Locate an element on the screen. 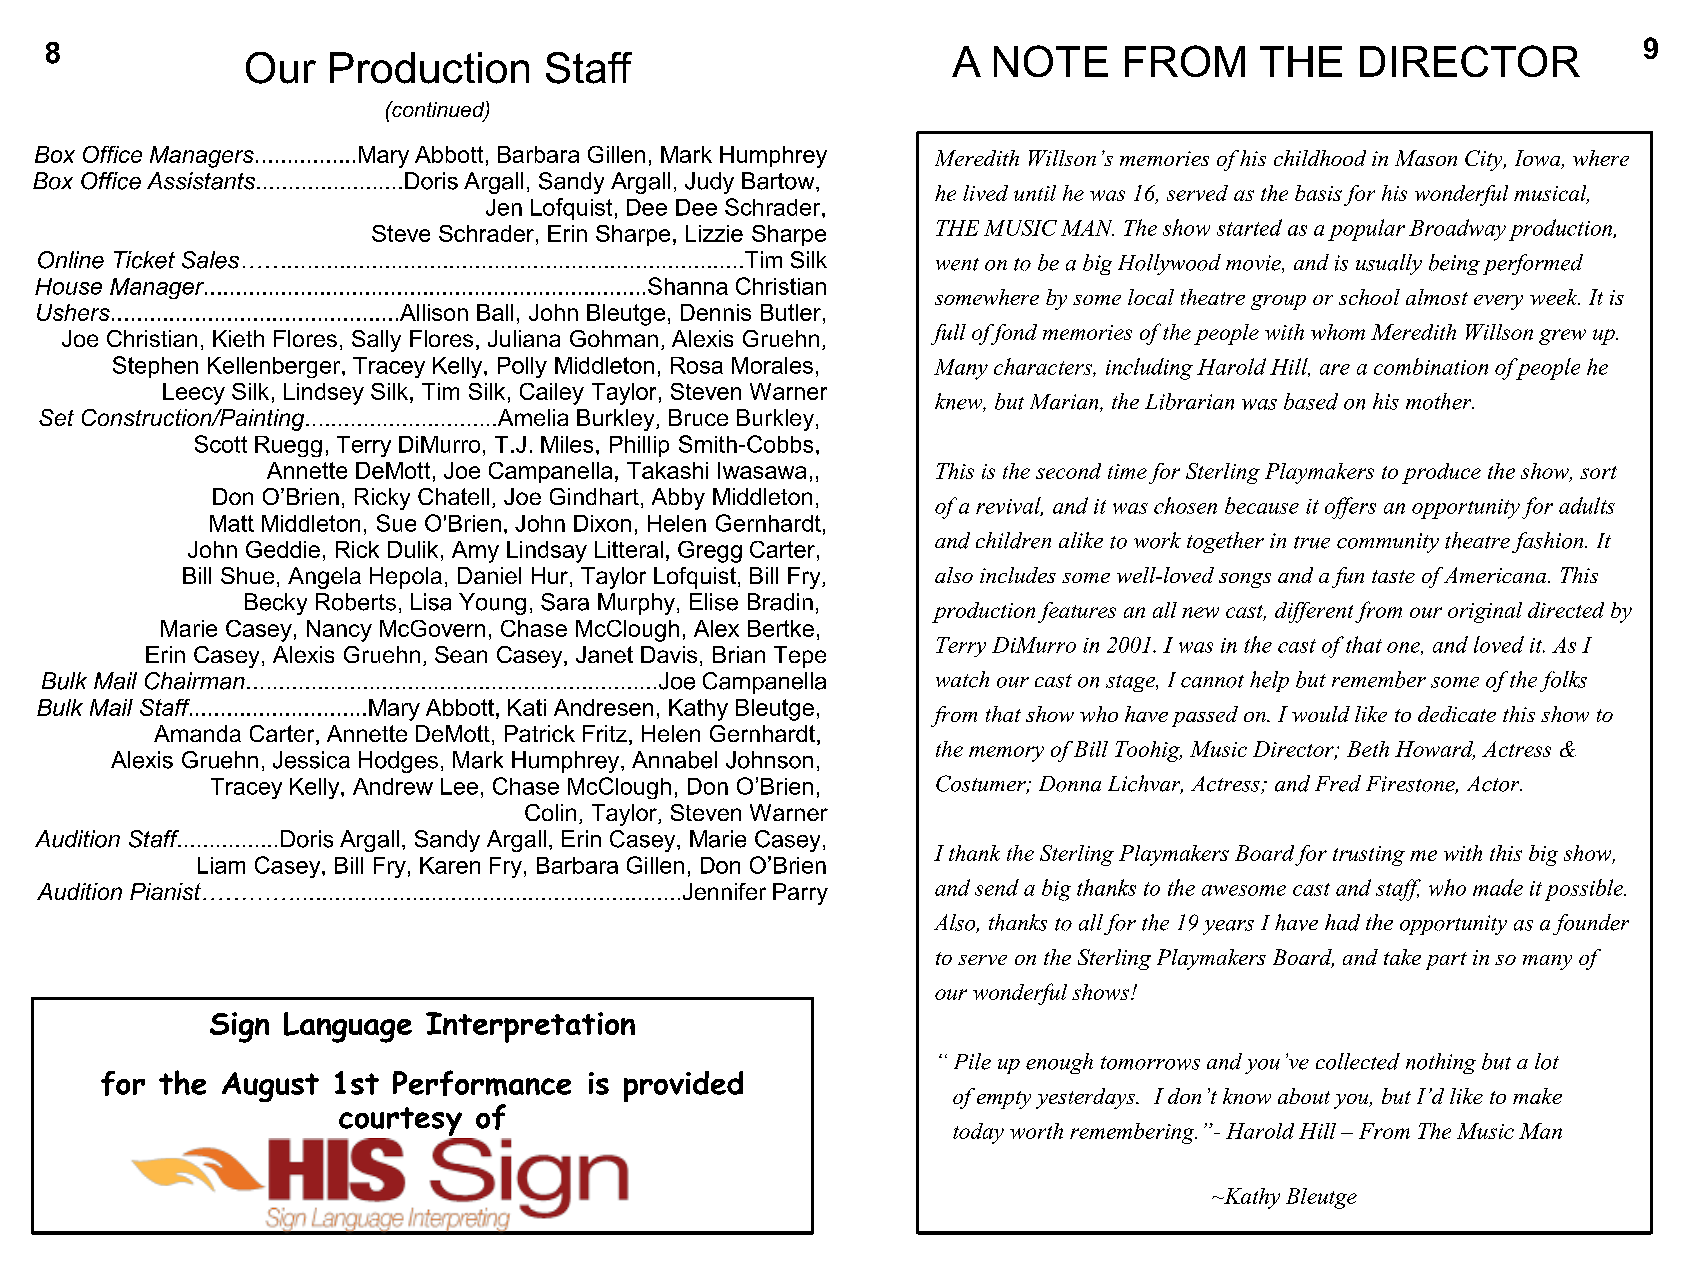 This screenshot has height=1276, width=1702. NOTE is located at coordinates (1051, 61).
